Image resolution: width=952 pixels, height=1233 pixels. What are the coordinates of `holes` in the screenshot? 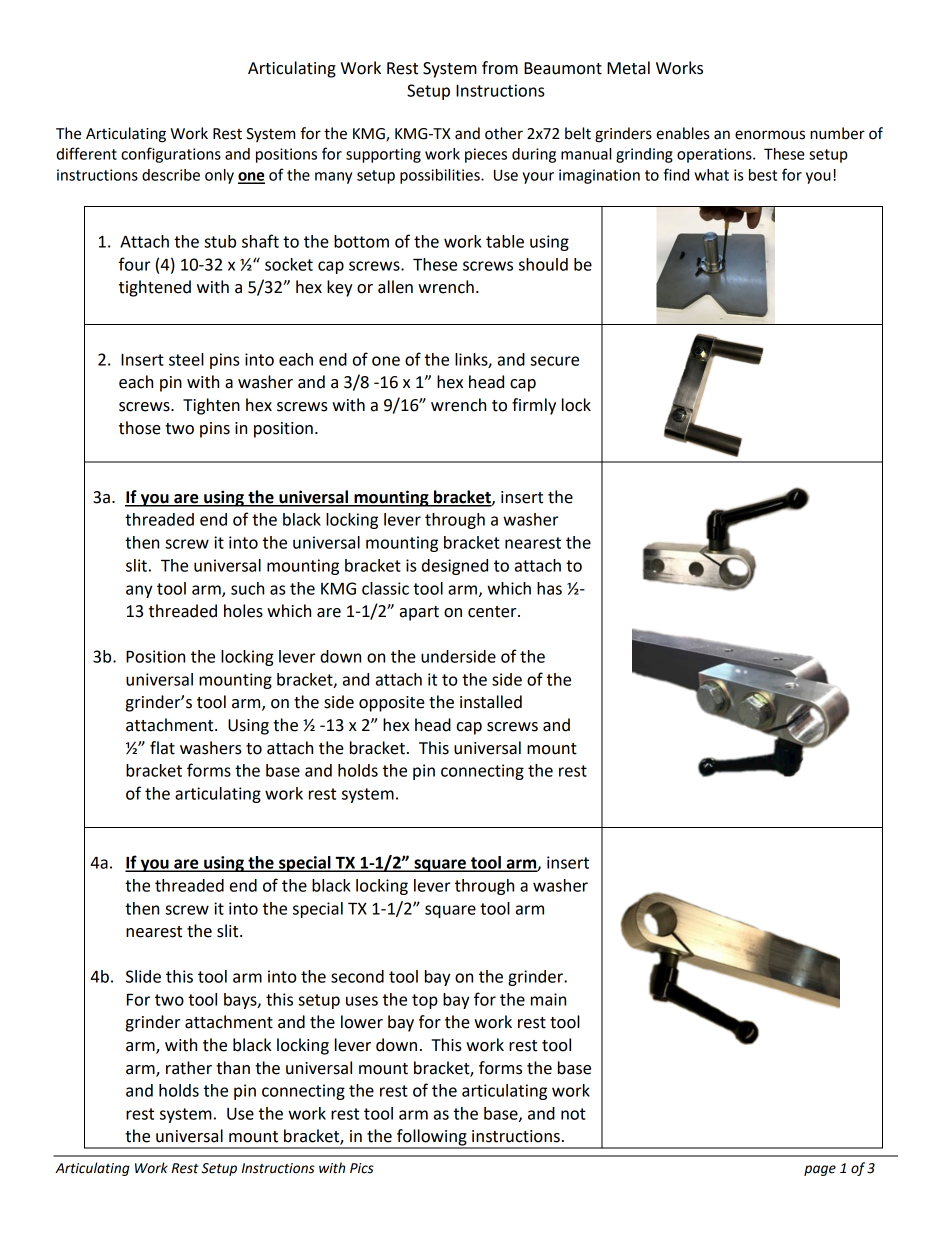 It's located at (243, 611).
